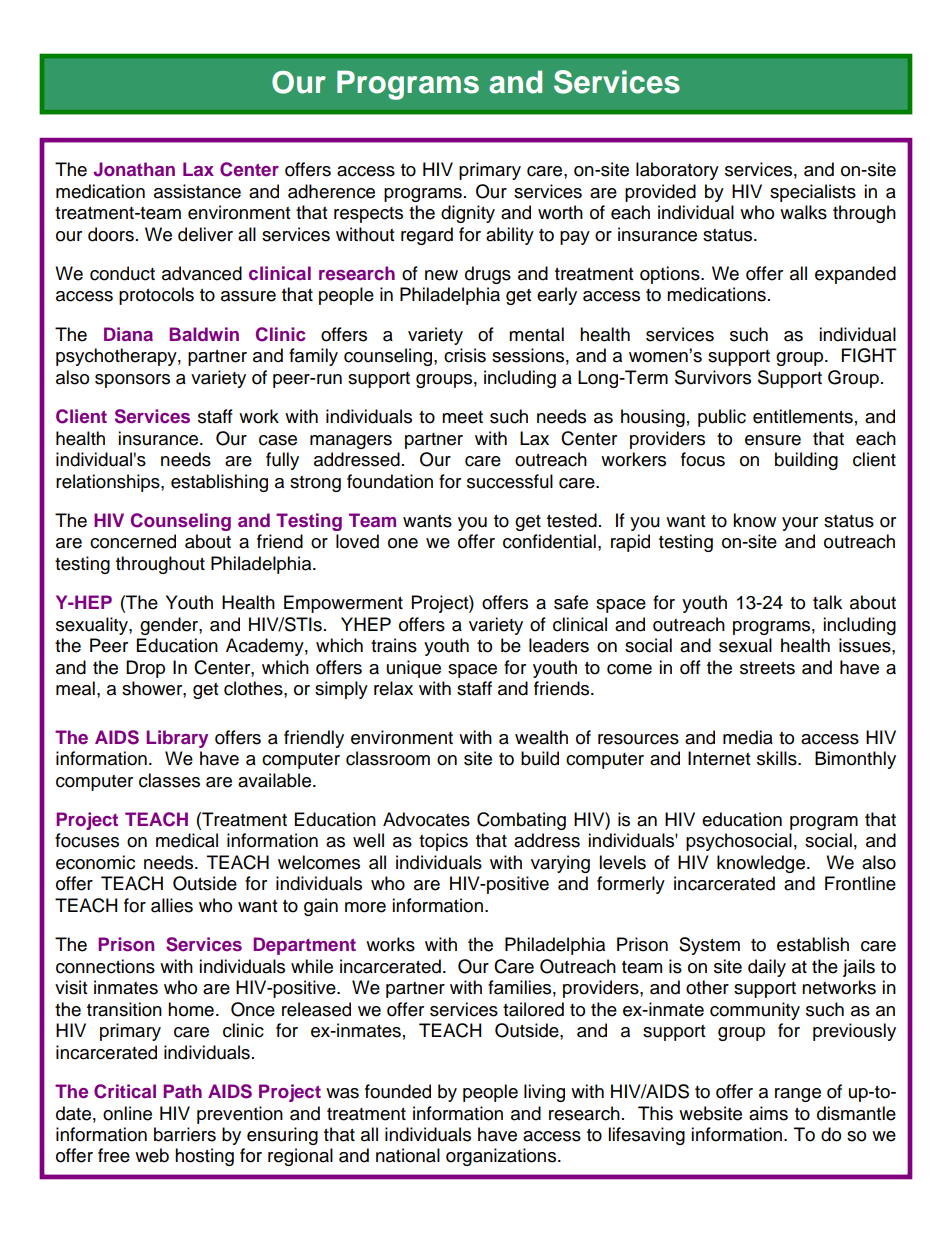 The image size is (952, 1233). What do you see at coordinates (414, 669) in the document?
I see `unique` at bounding box center [414, 669].
